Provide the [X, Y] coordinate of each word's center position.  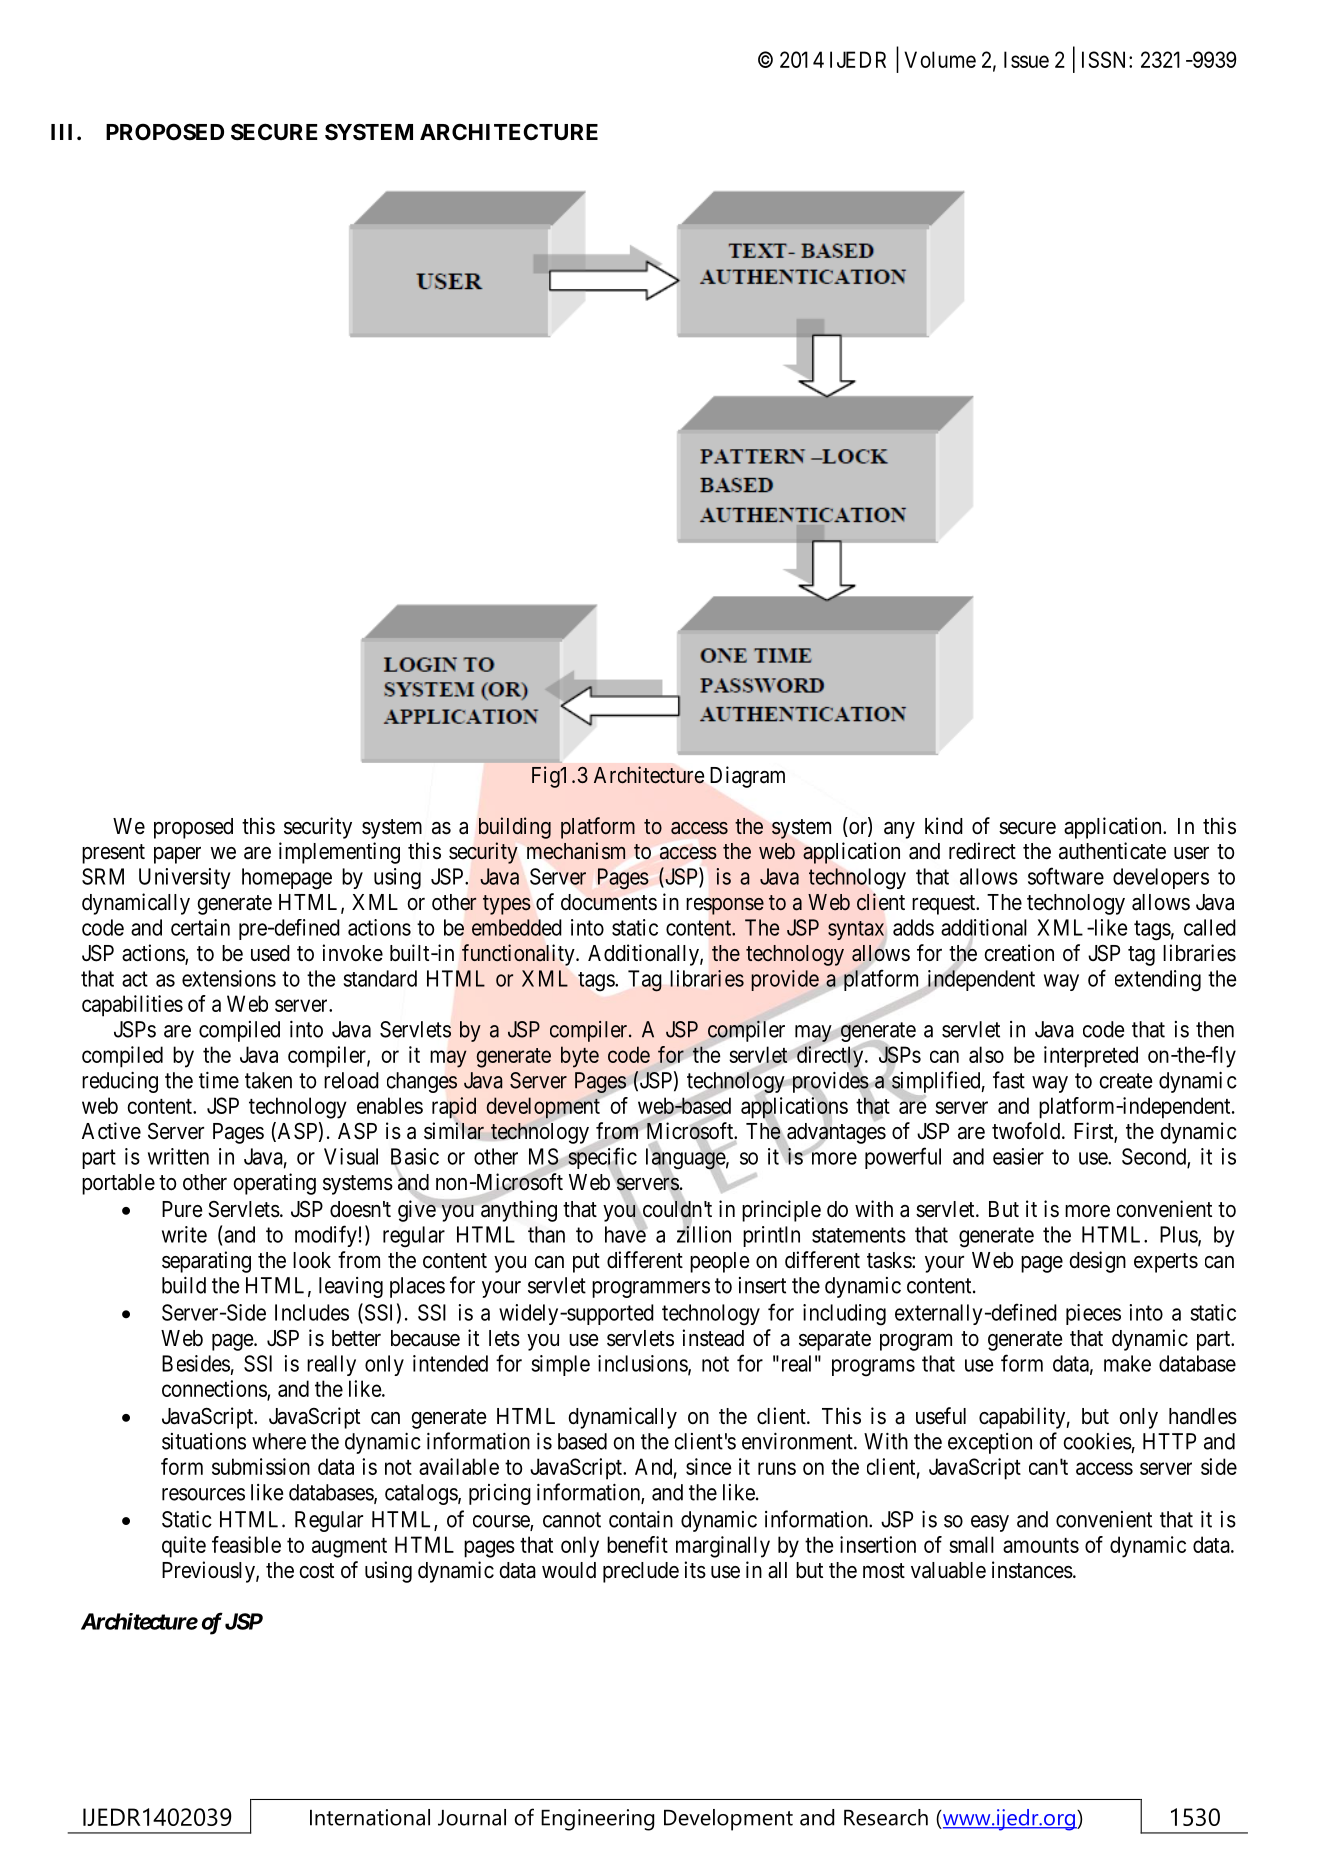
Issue [1026, 59]
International [370, 1817]
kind [944, 826]
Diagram [747, 777]
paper [177, 855]
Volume [940, 59]
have [626, 1234]
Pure [182, 1209]
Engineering [597, 1820]
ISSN [1106, 59]
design [1098, 1262]
